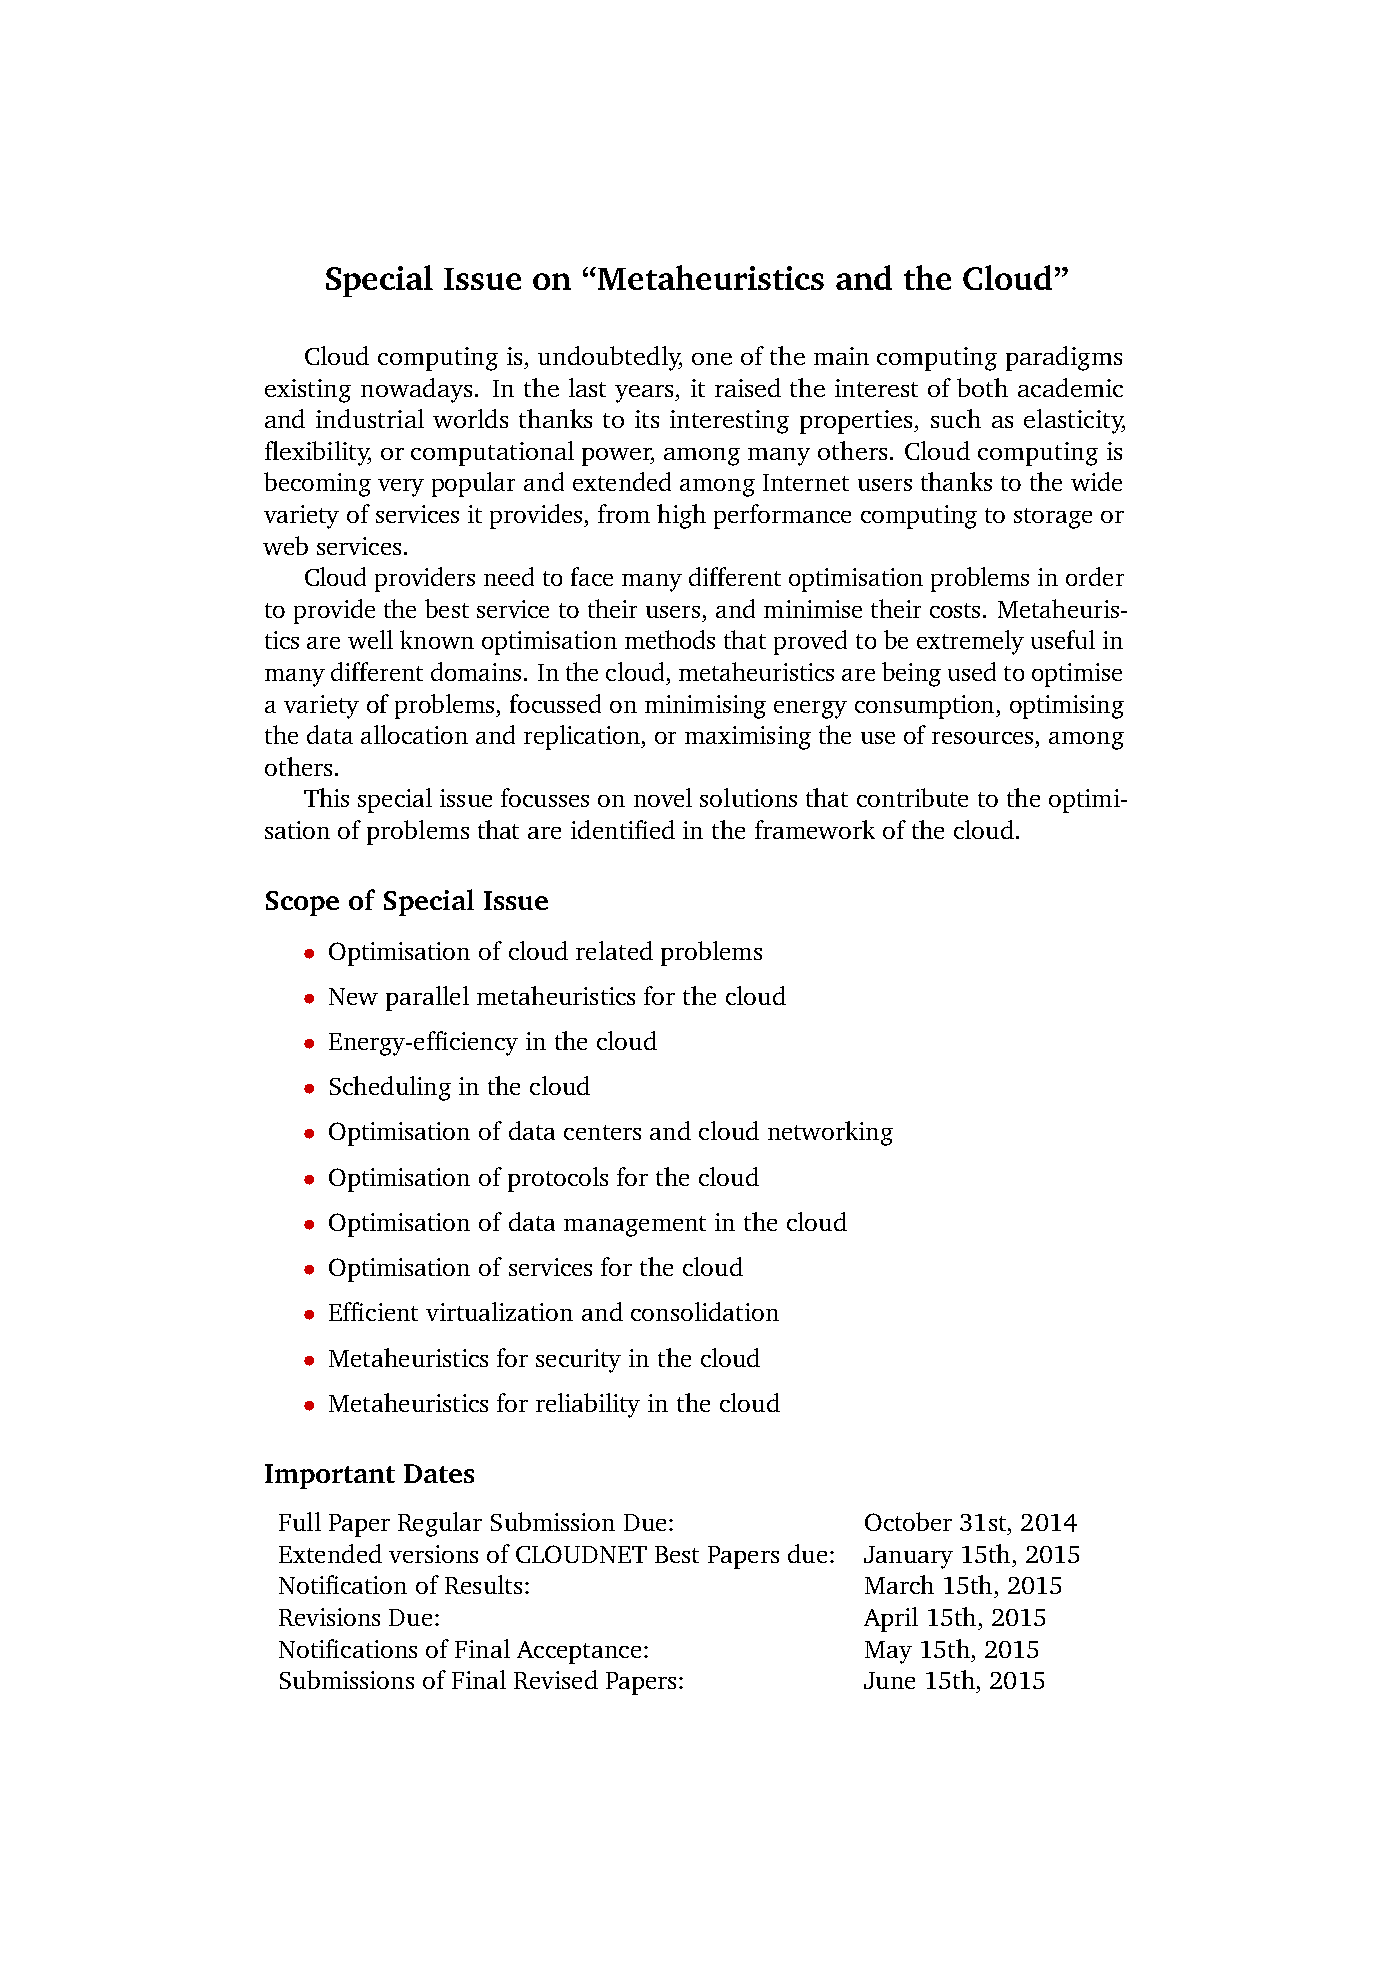 The width and height of the screenshot is (1388, 1963). Describe the element at coordinates (329, 1617) in the screenshot. I see `Revisions` at that location.
